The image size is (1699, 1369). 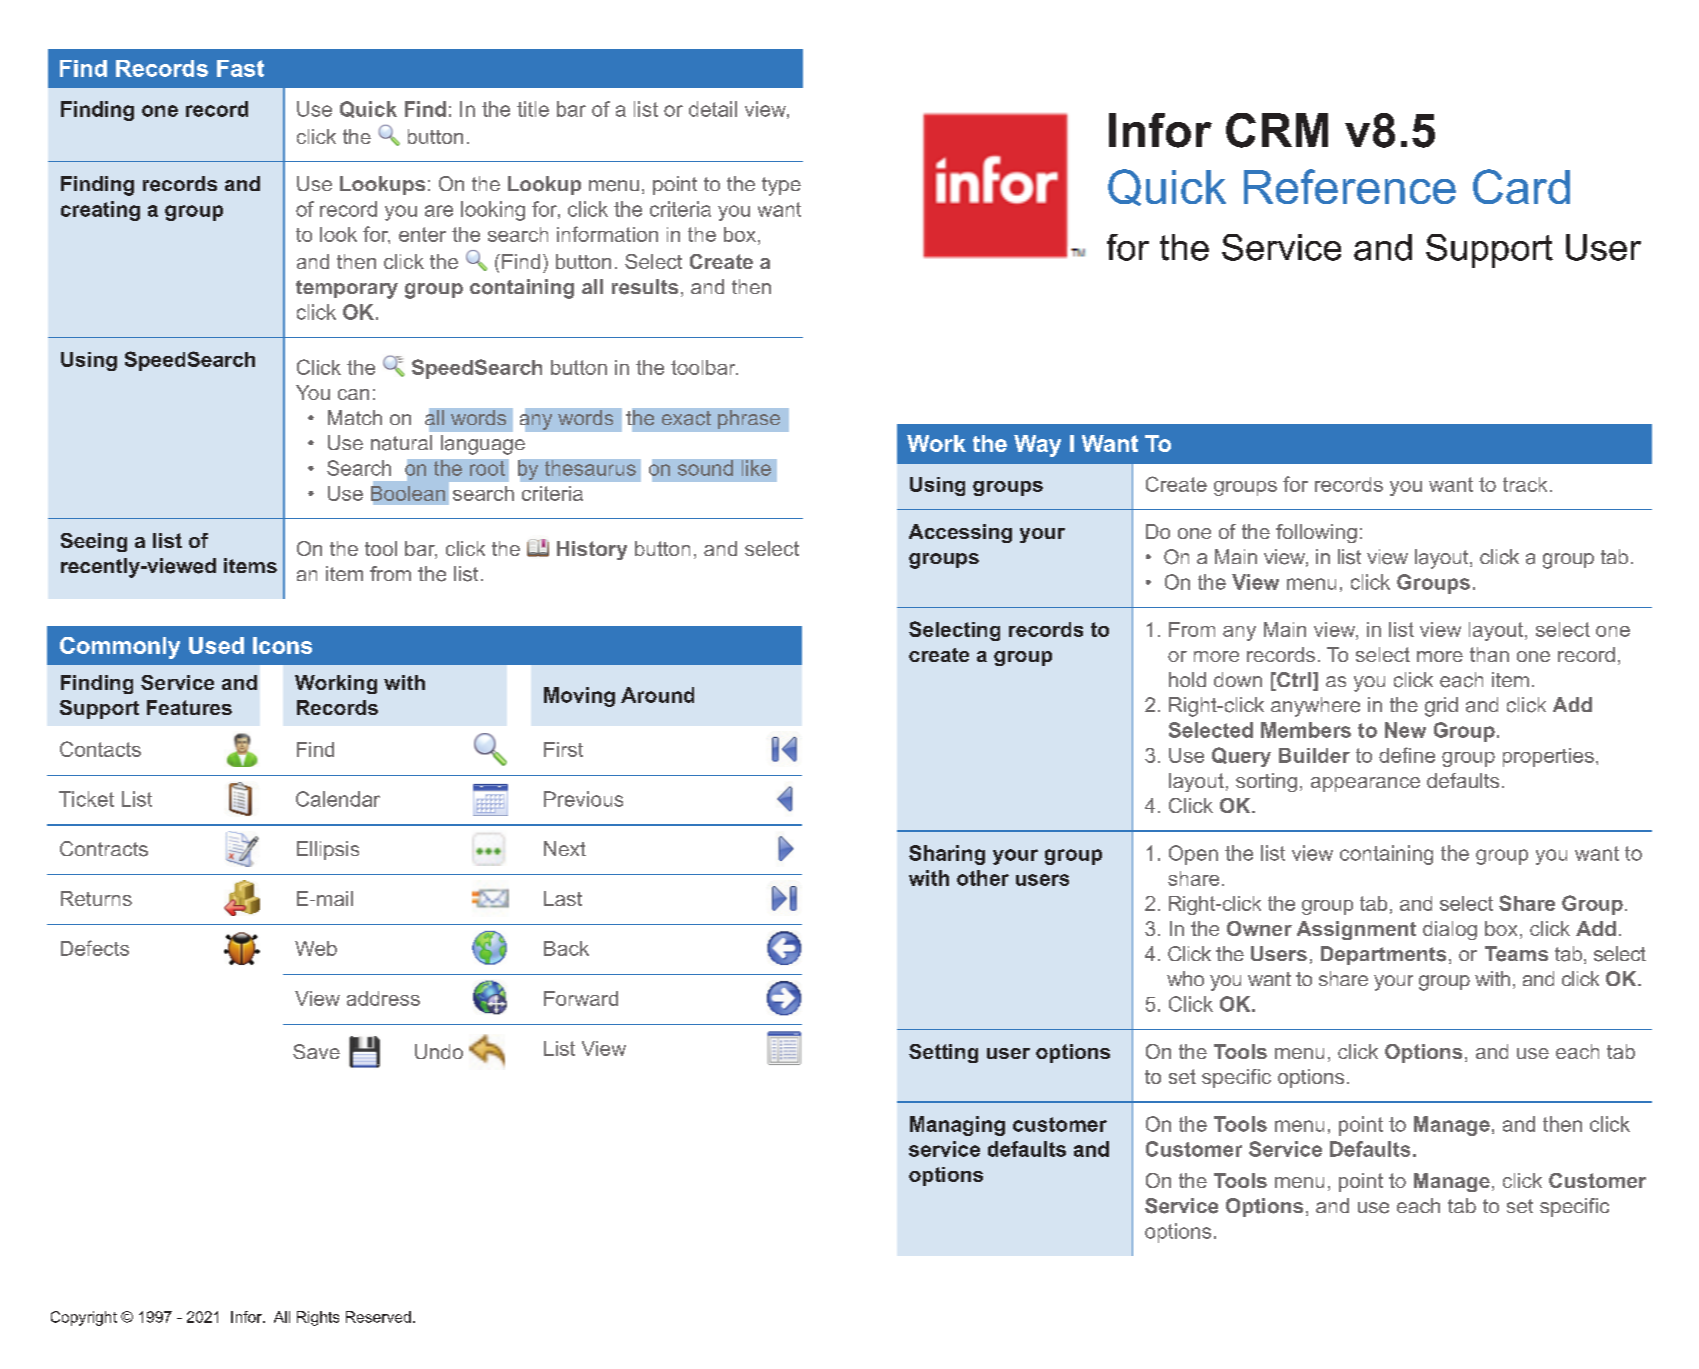 I want to click on CRM, so click(x=1277, y=130).
